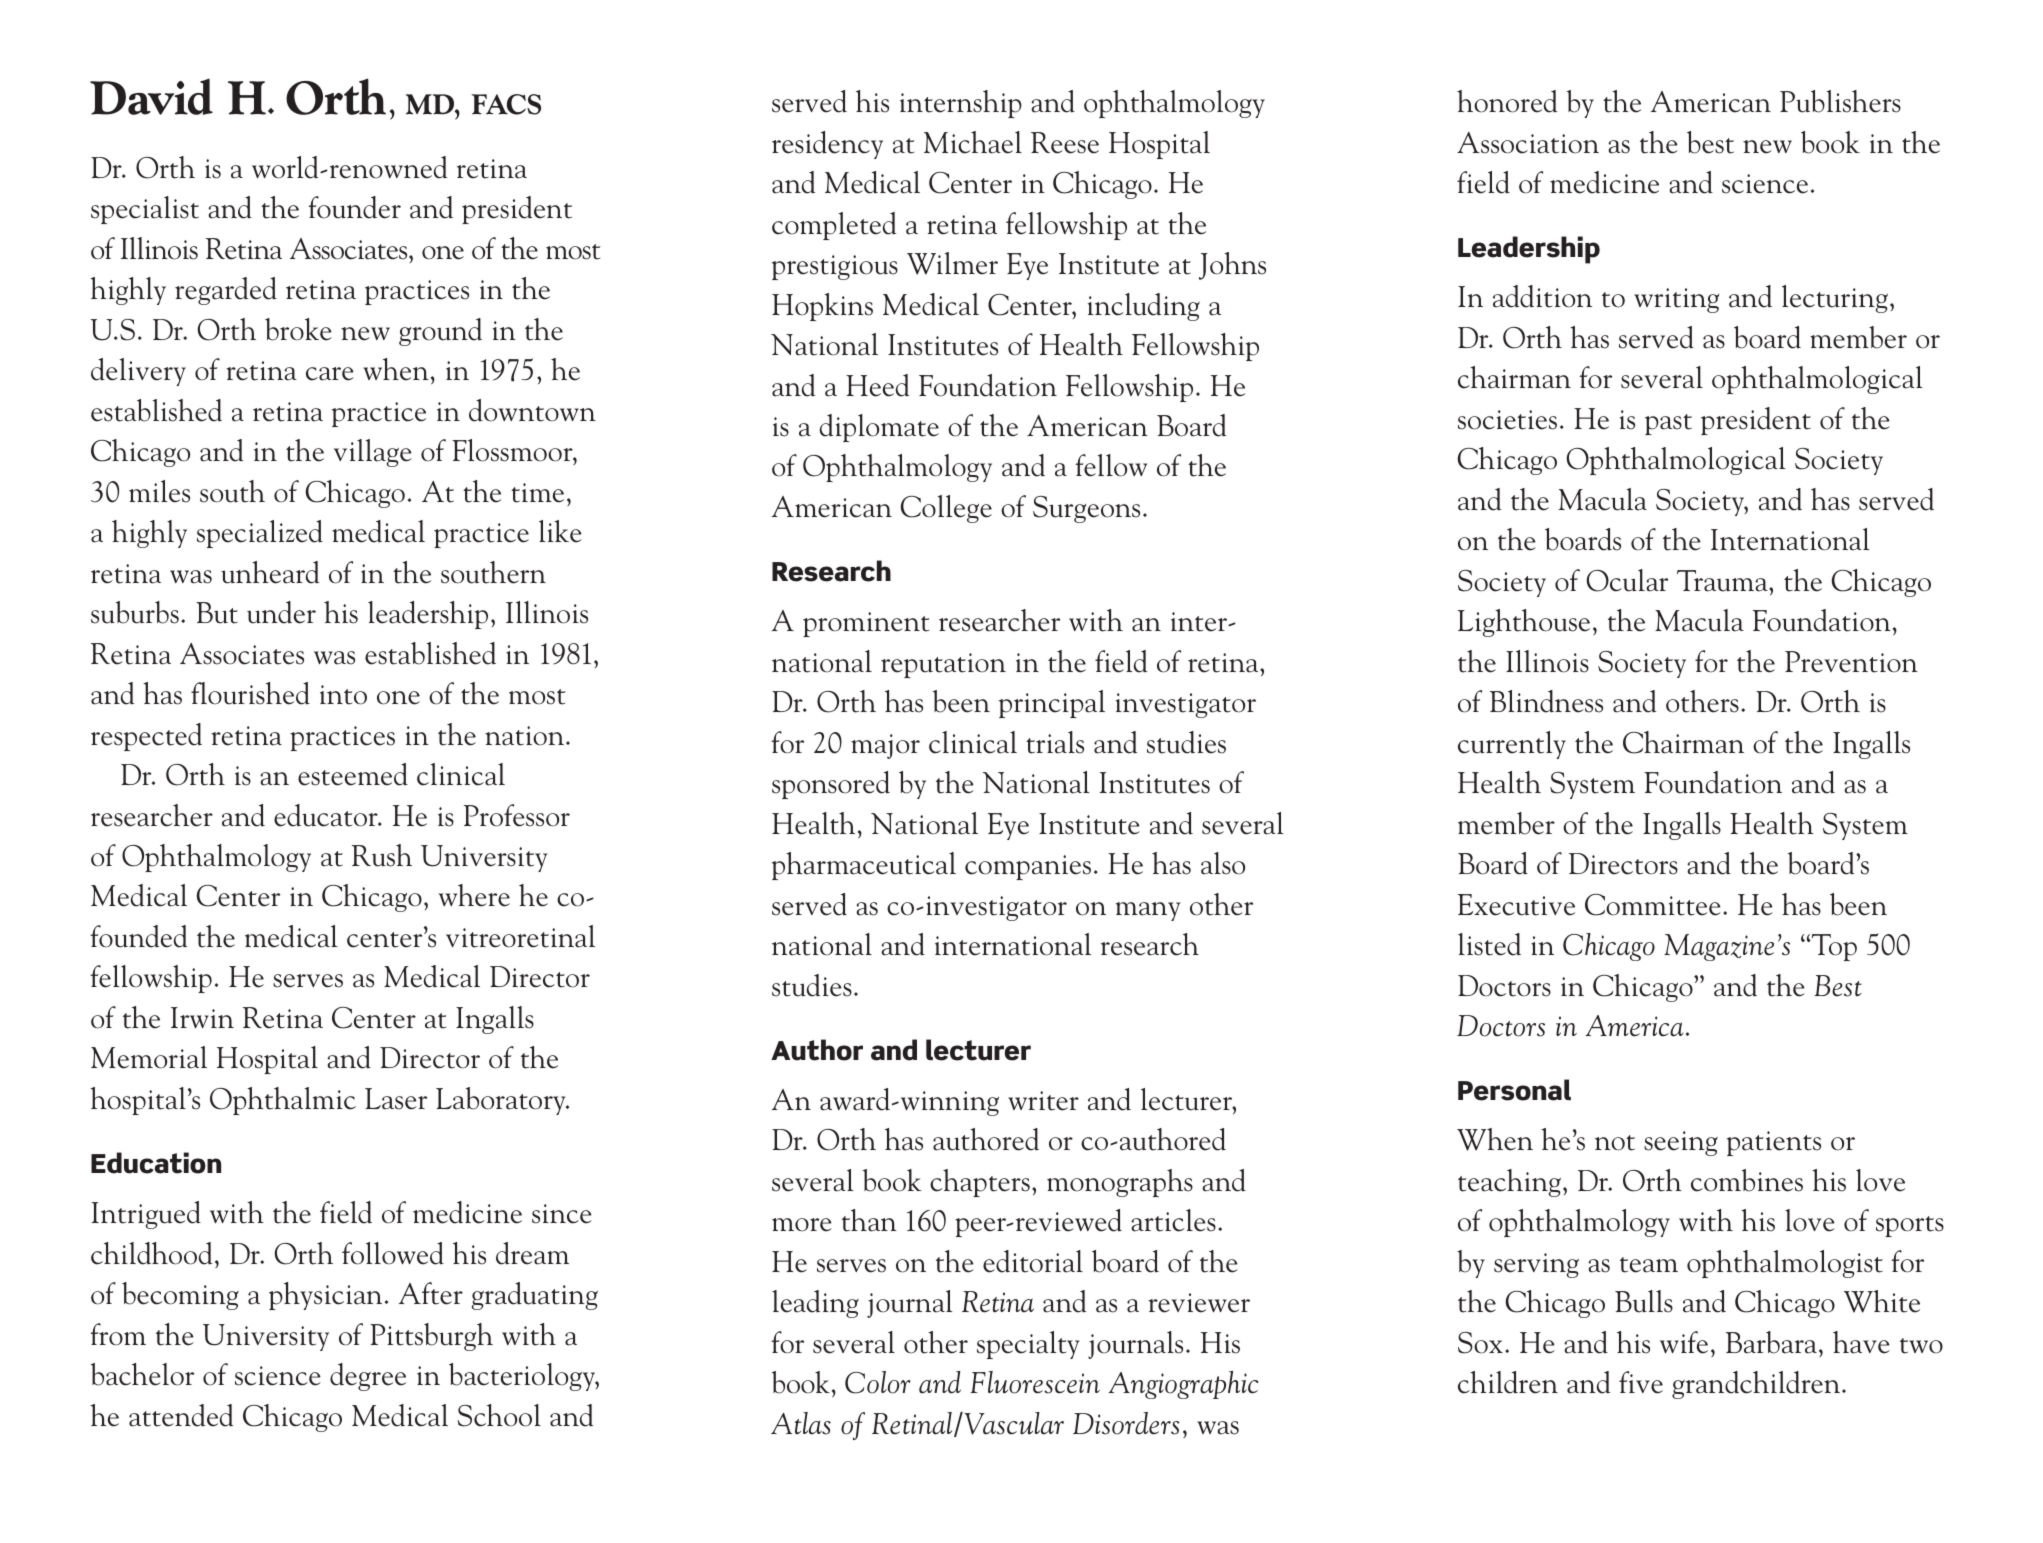 The width and height of the image is (2043, 1543). I want to click on societies, so click(1507, 420).
